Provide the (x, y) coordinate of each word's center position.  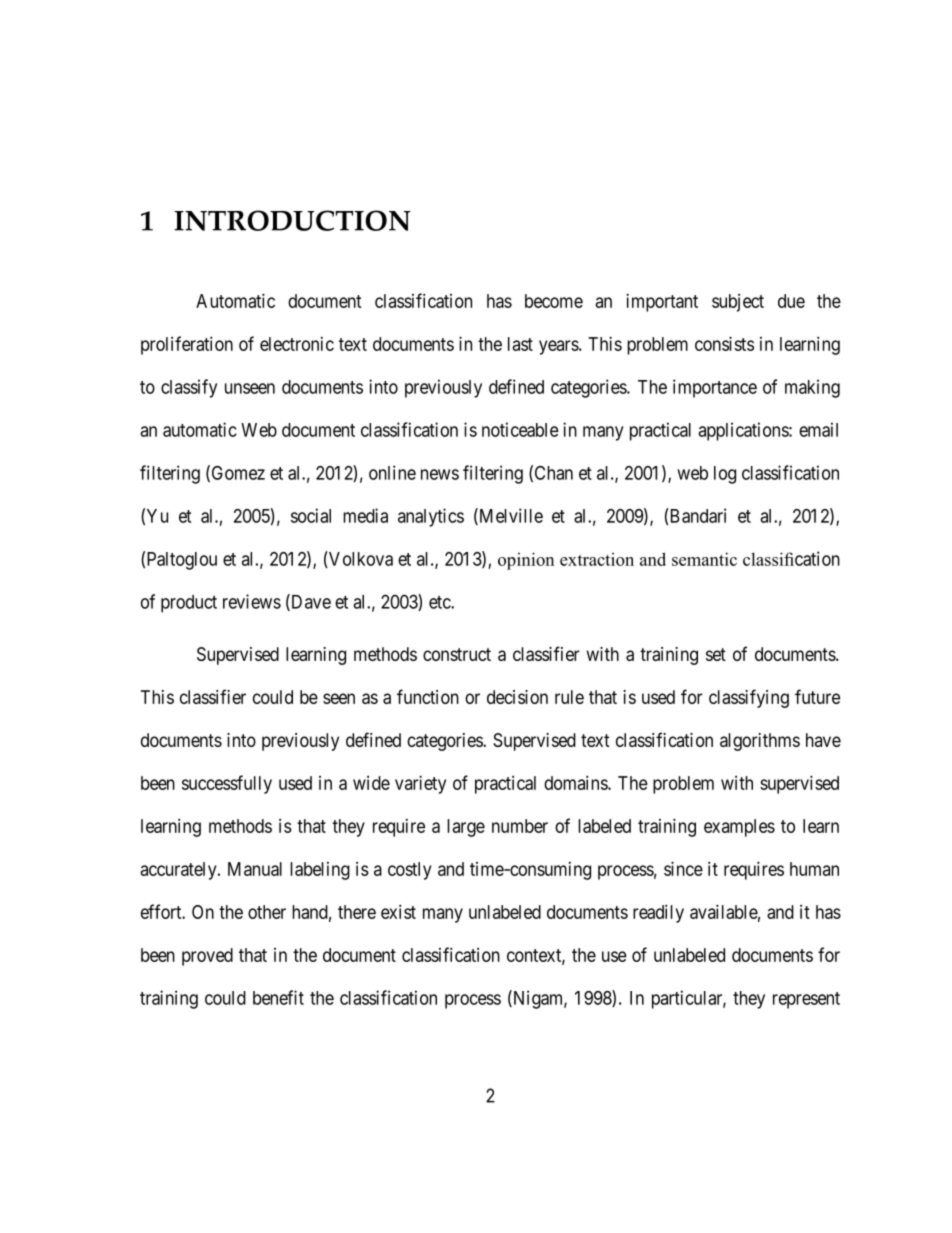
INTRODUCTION (292, 220)
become (554, 301)
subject (738, 303)
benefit (278, 997)
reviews (252, 601)
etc (440, 602)
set (716, 654)
